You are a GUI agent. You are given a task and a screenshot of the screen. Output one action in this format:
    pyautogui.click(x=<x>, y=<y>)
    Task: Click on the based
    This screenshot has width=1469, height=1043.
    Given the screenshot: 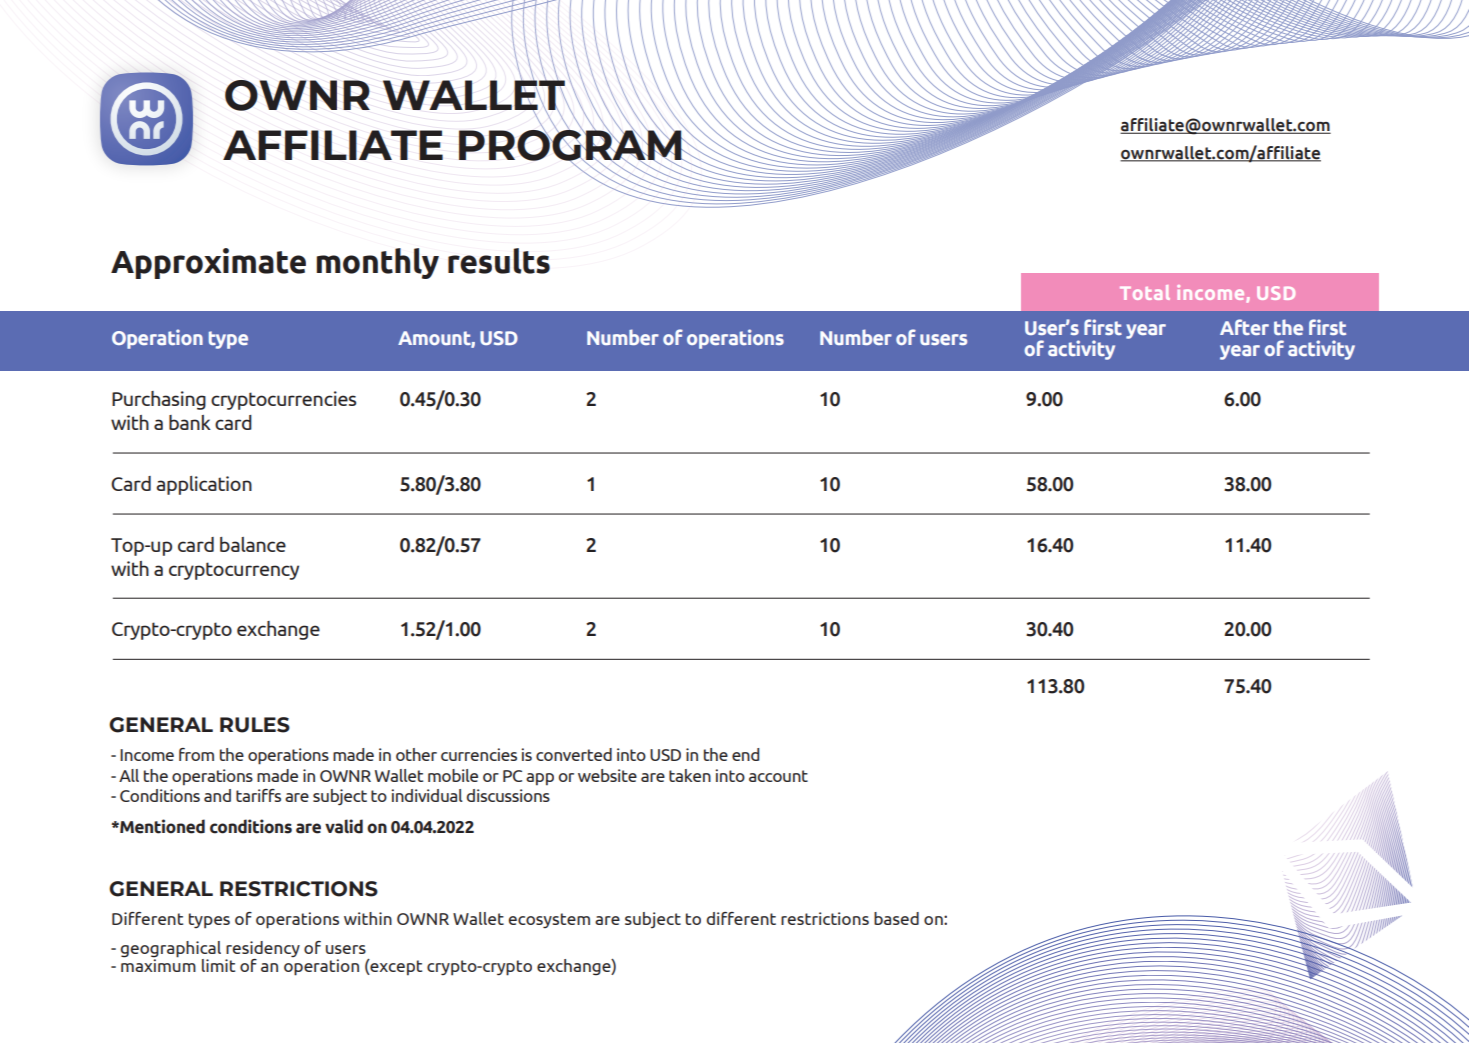 What is the action you would take?
    pyautogui.click(x=896, y=918)
